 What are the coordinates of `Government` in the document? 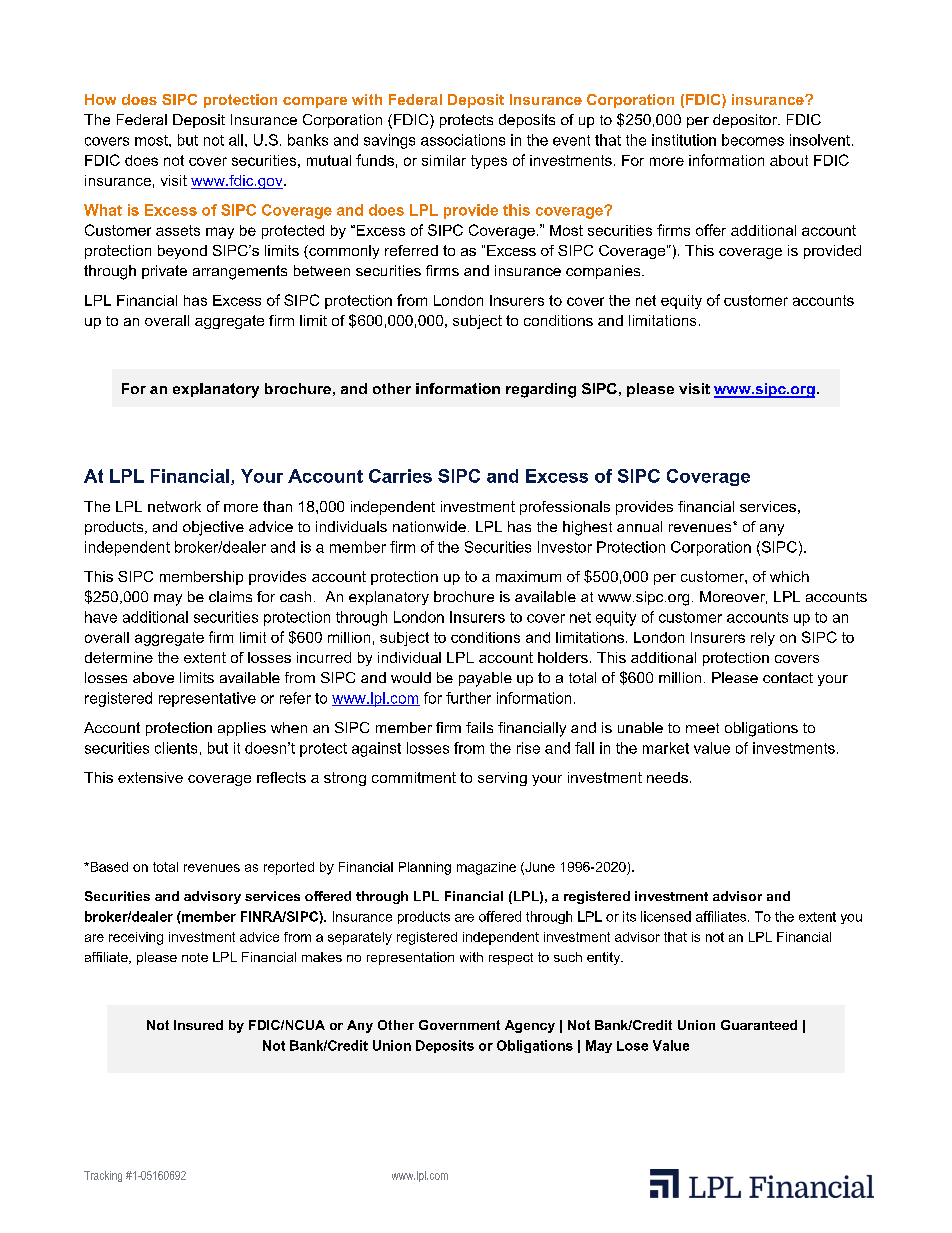 It's located at (459, 1025).
